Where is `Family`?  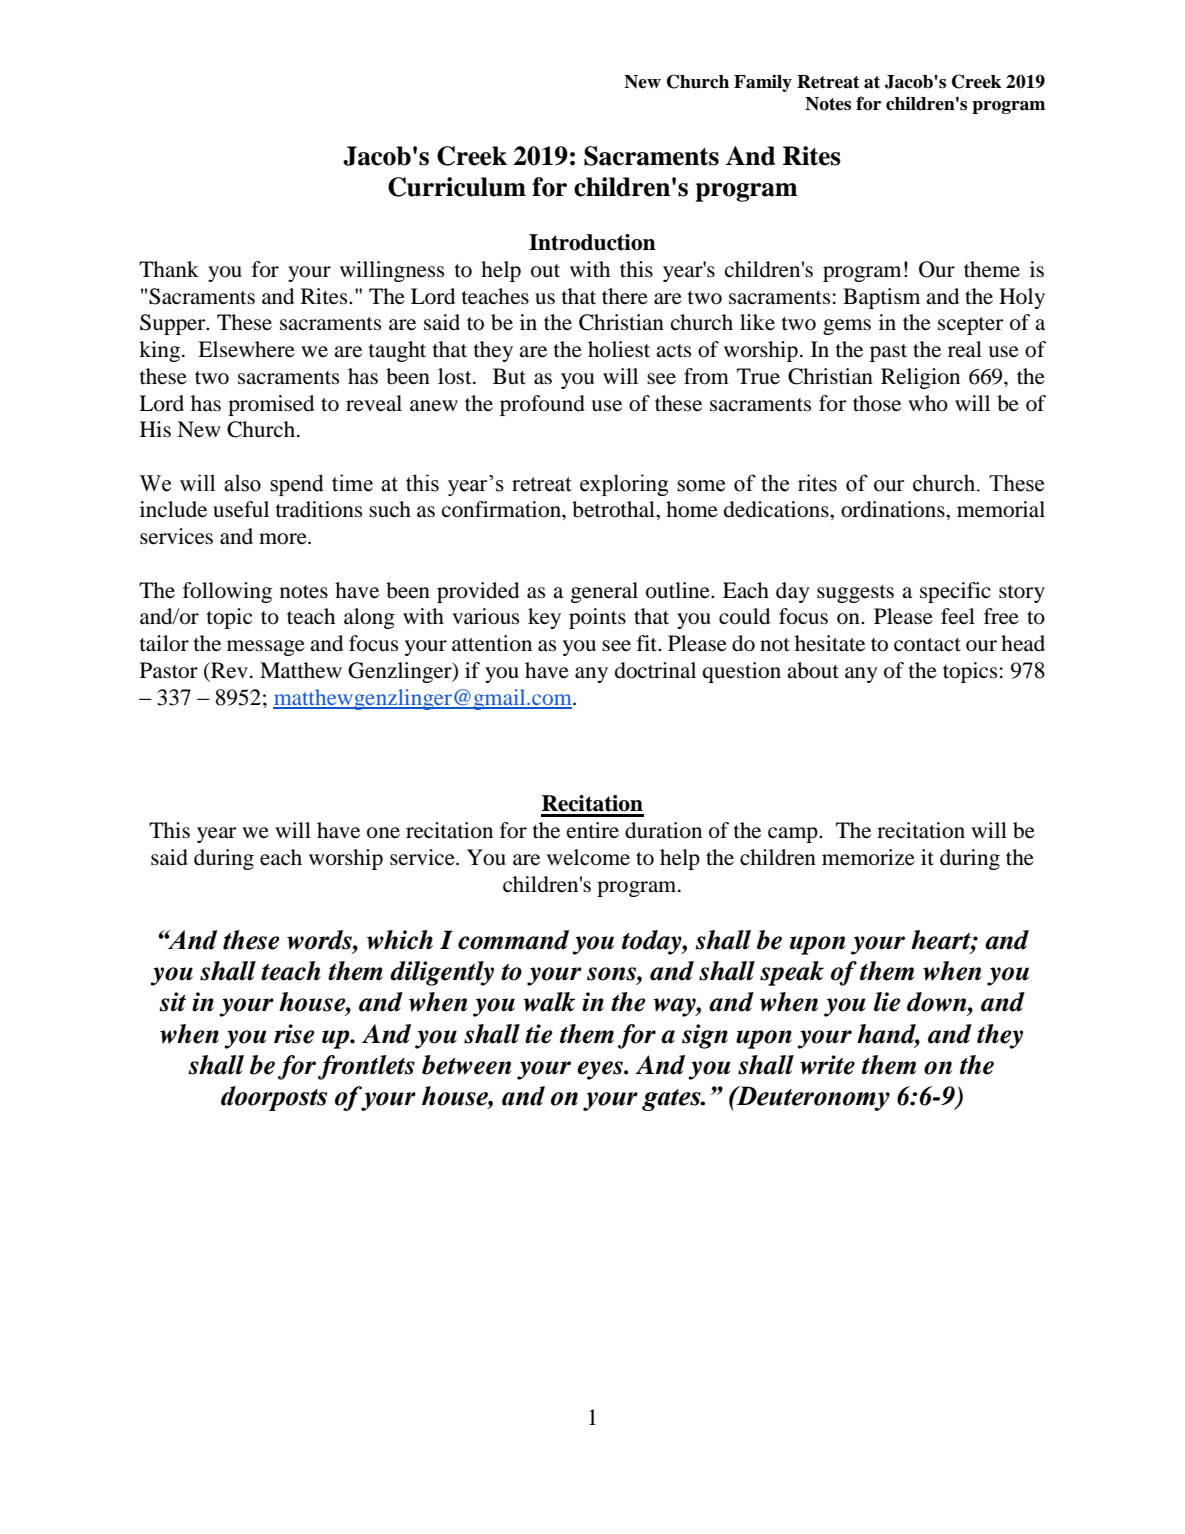
Family is located at coordinates (763, 83).
